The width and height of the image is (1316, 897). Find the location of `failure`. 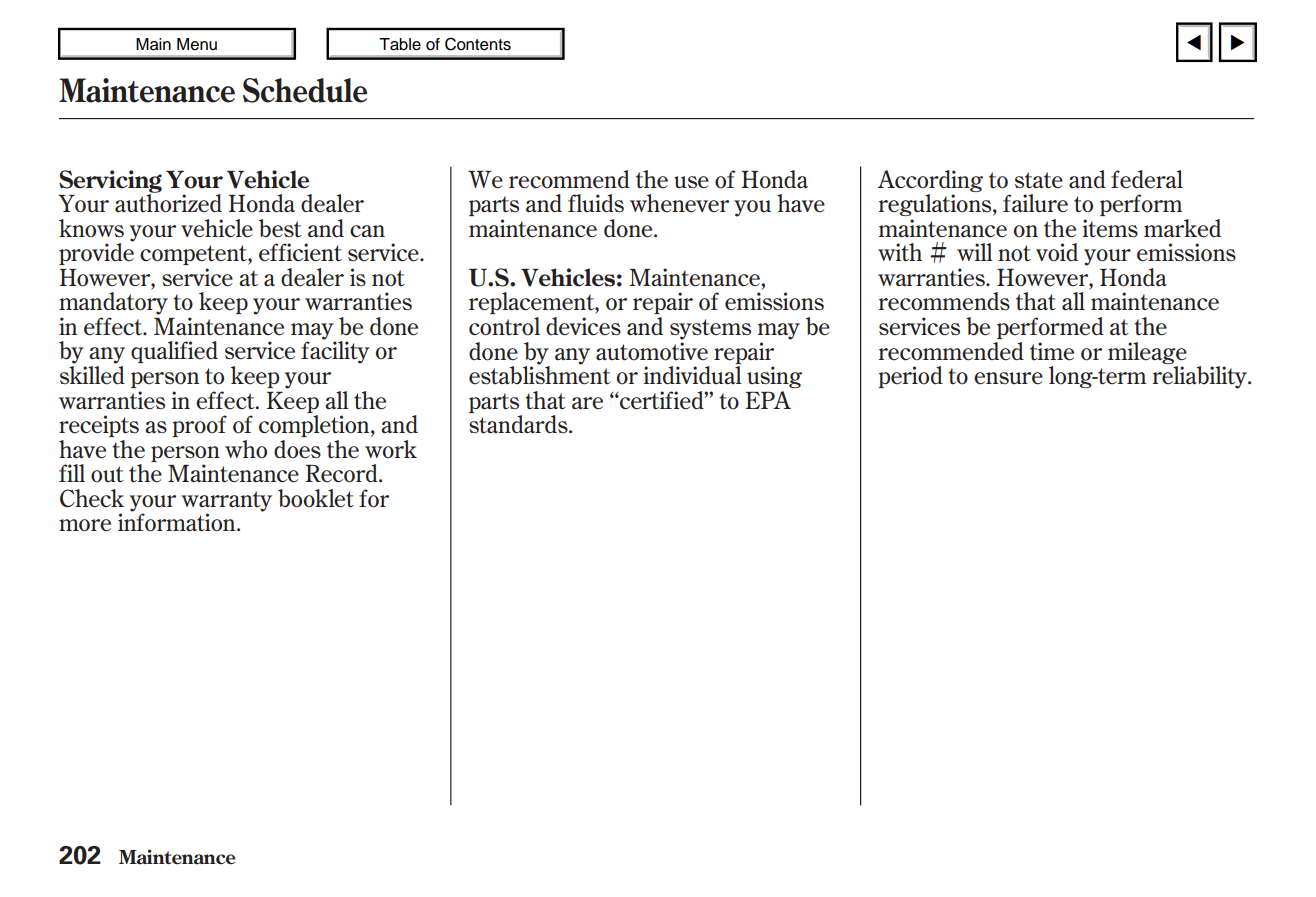

failure is located at coordinates (1035, 203).
